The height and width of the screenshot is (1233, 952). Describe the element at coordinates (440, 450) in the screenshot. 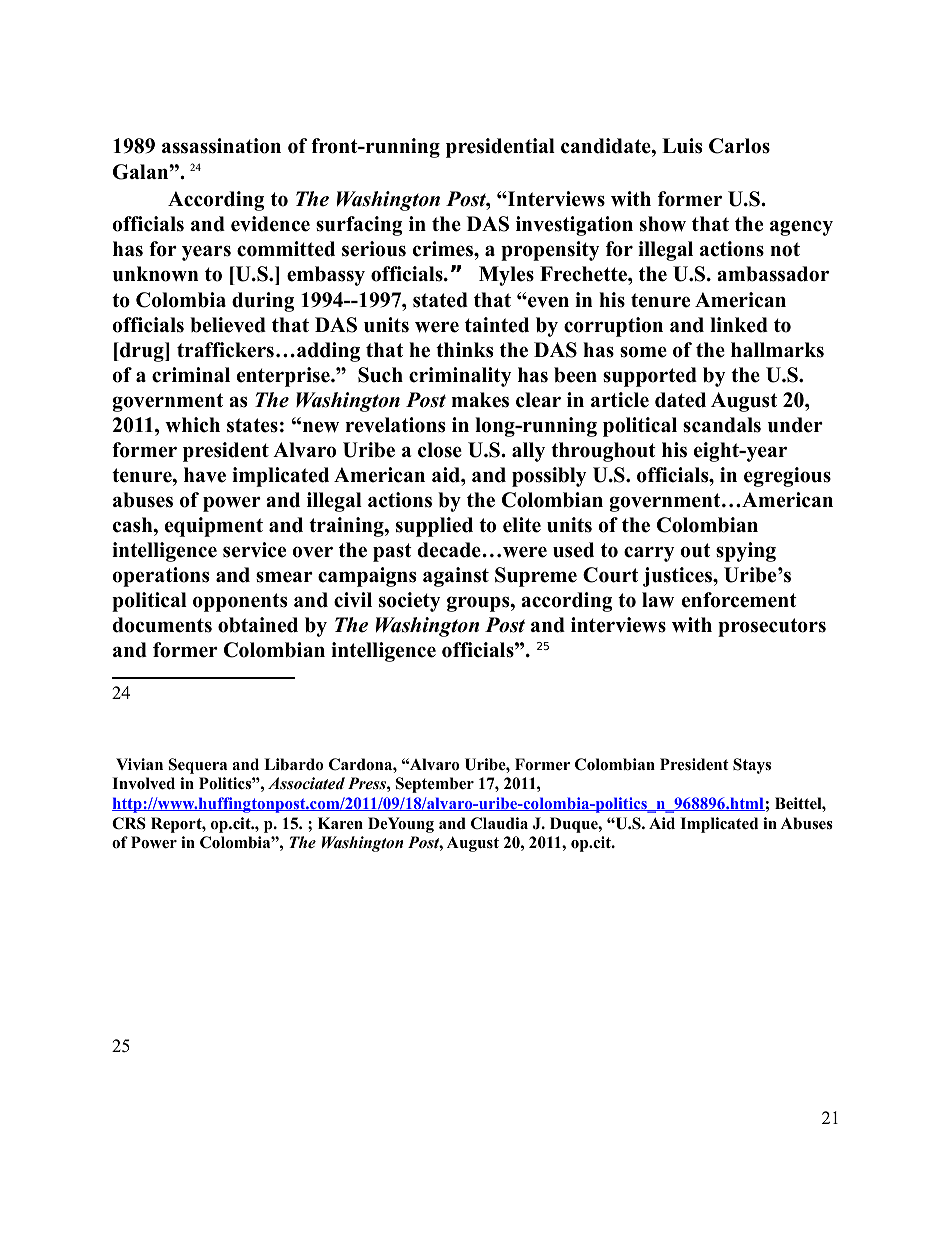

I see `close` at that location.
